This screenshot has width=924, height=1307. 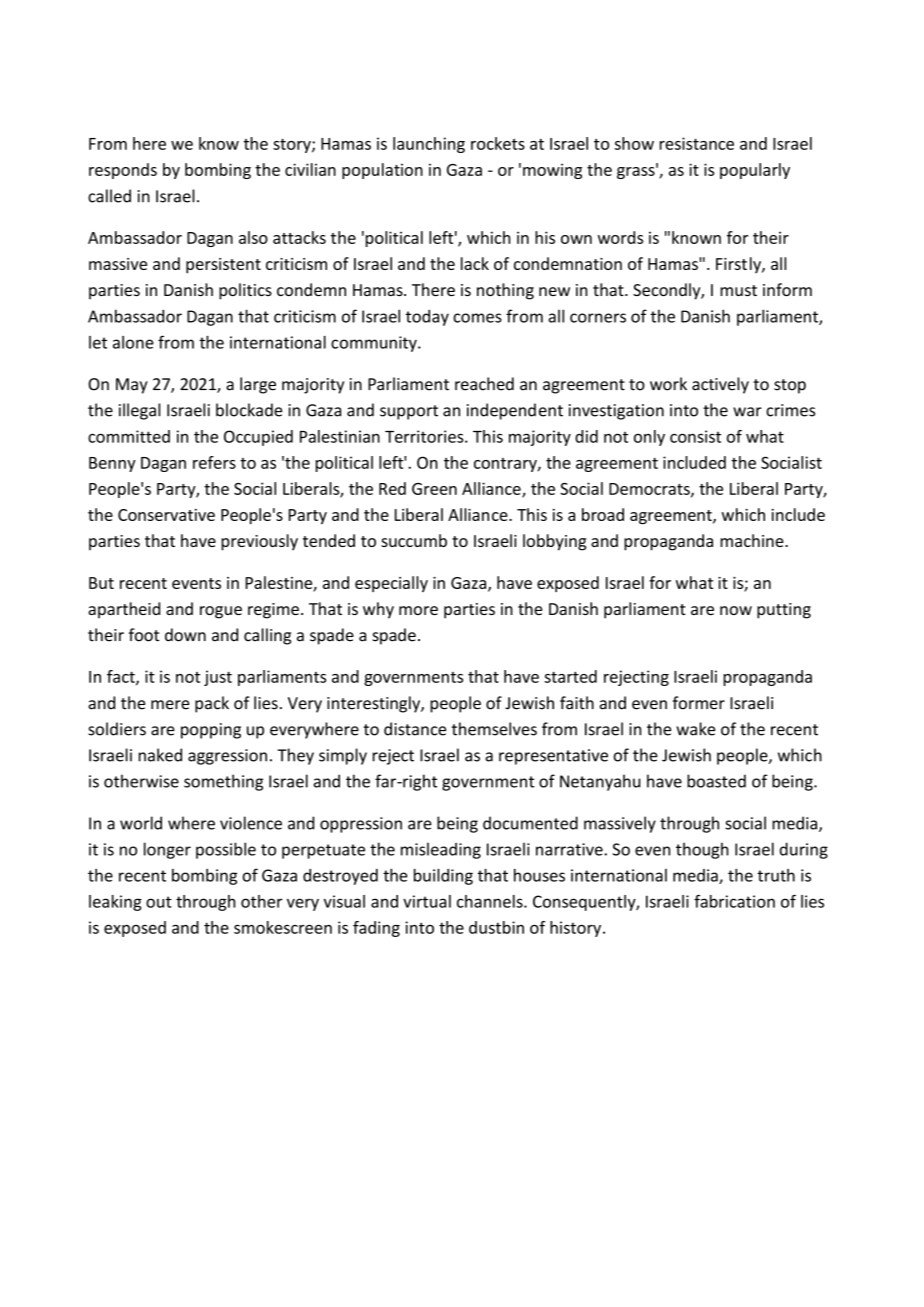 What do you see at coordinates (123, 171) in the screenshot?
I see `responds` at bounding box center [123, 171].
